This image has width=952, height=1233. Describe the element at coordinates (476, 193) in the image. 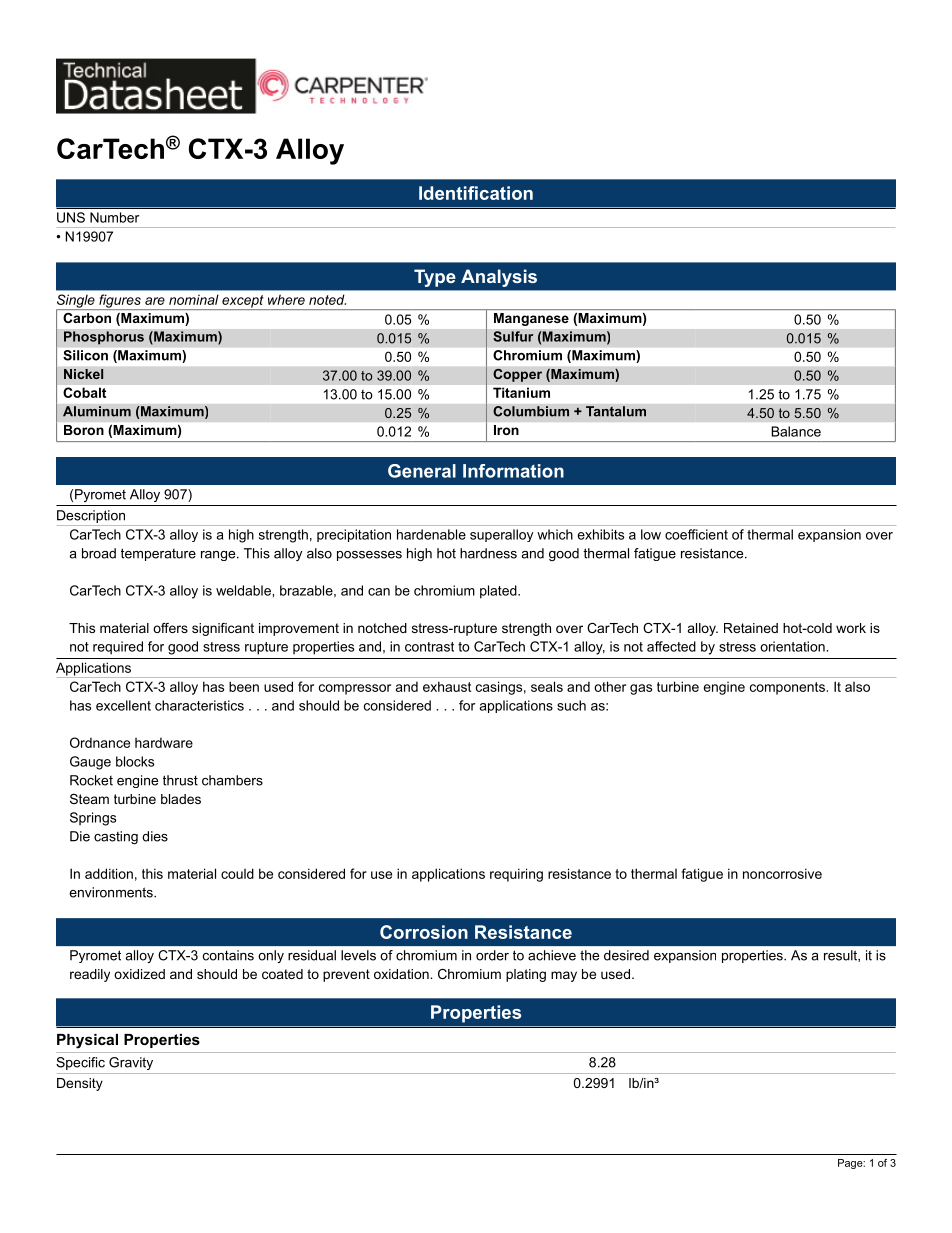

I see `Identification` at that location.
